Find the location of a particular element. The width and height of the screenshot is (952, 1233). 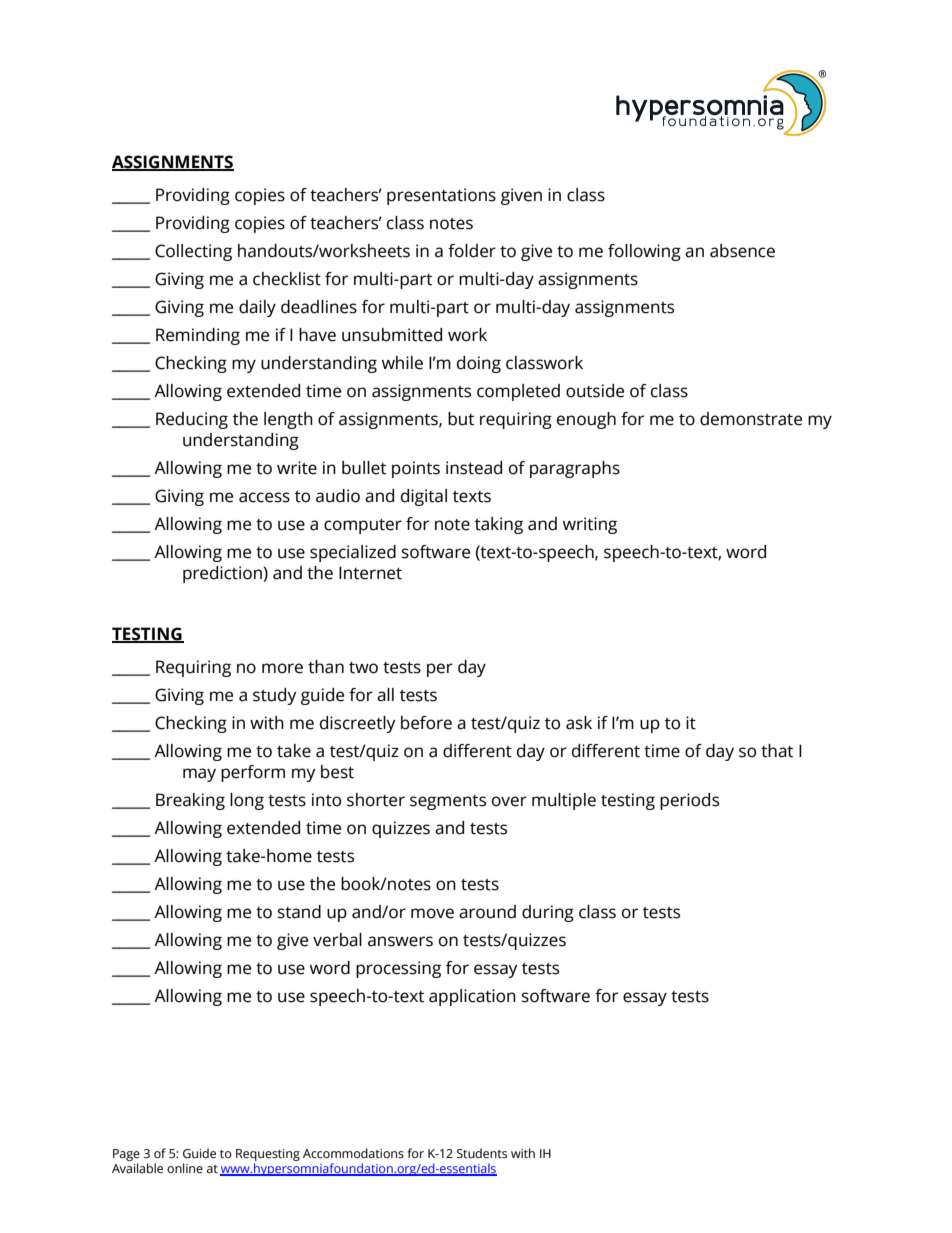

Breaking is located at coordinates (190, 801).
